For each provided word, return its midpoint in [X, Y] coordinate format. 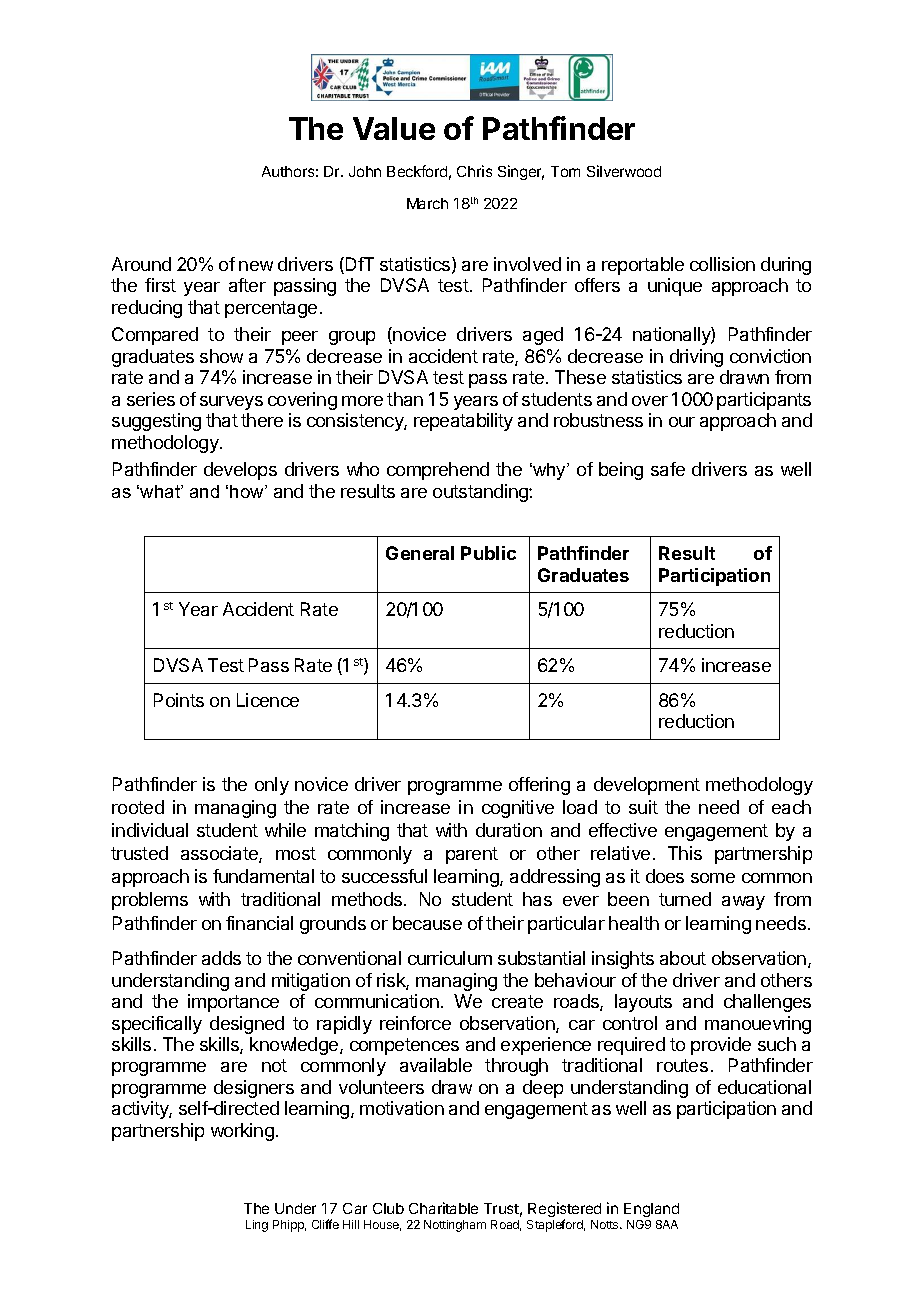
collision [722, 264]
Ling [257, 1226]
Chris [474, 171]
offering [539, 786]
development [647, 786]
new [256, 266]
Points [179, 700]
